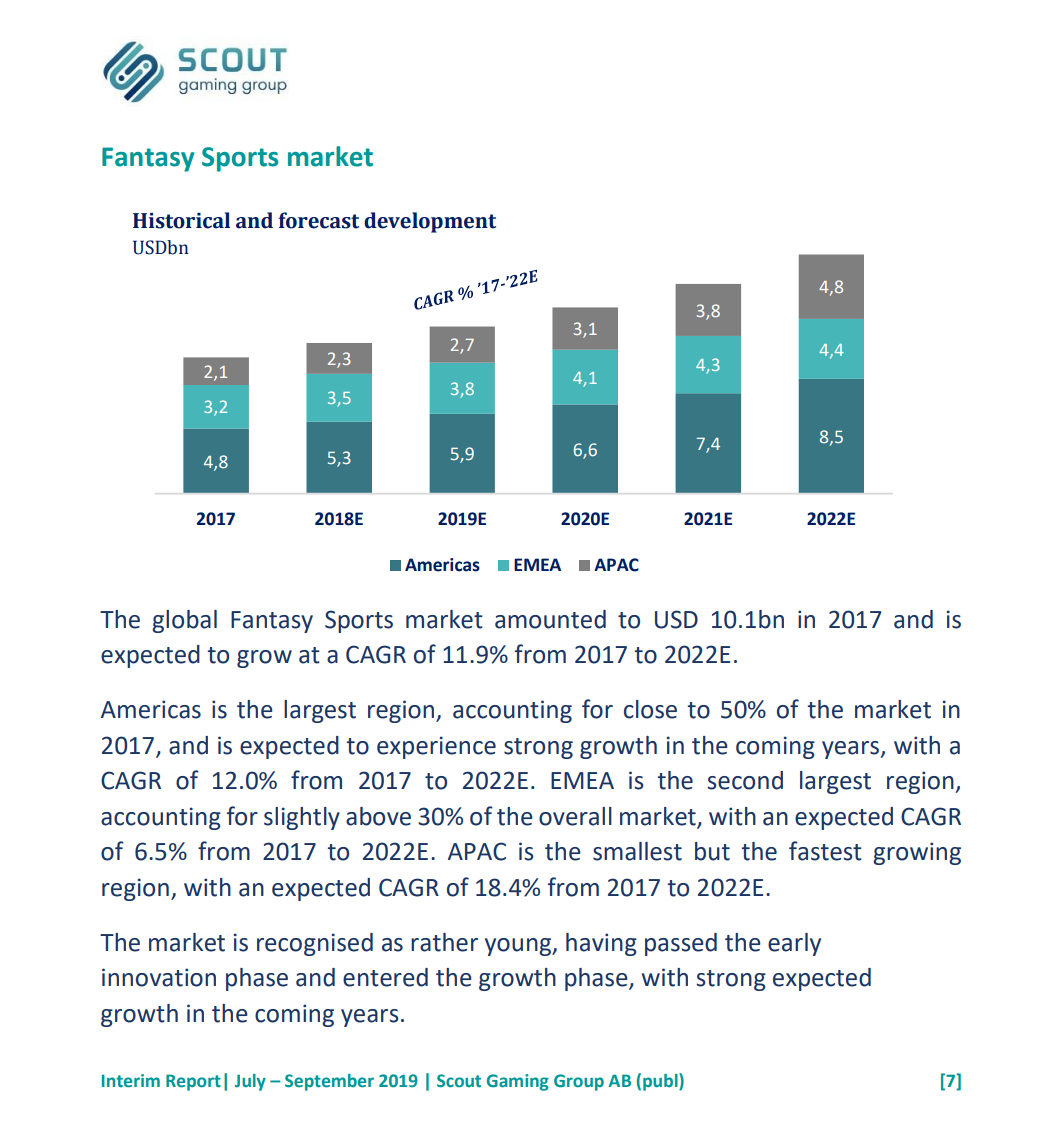 This page has width=1045, height=1148. I want to click on slightly, so click(302, 818).
